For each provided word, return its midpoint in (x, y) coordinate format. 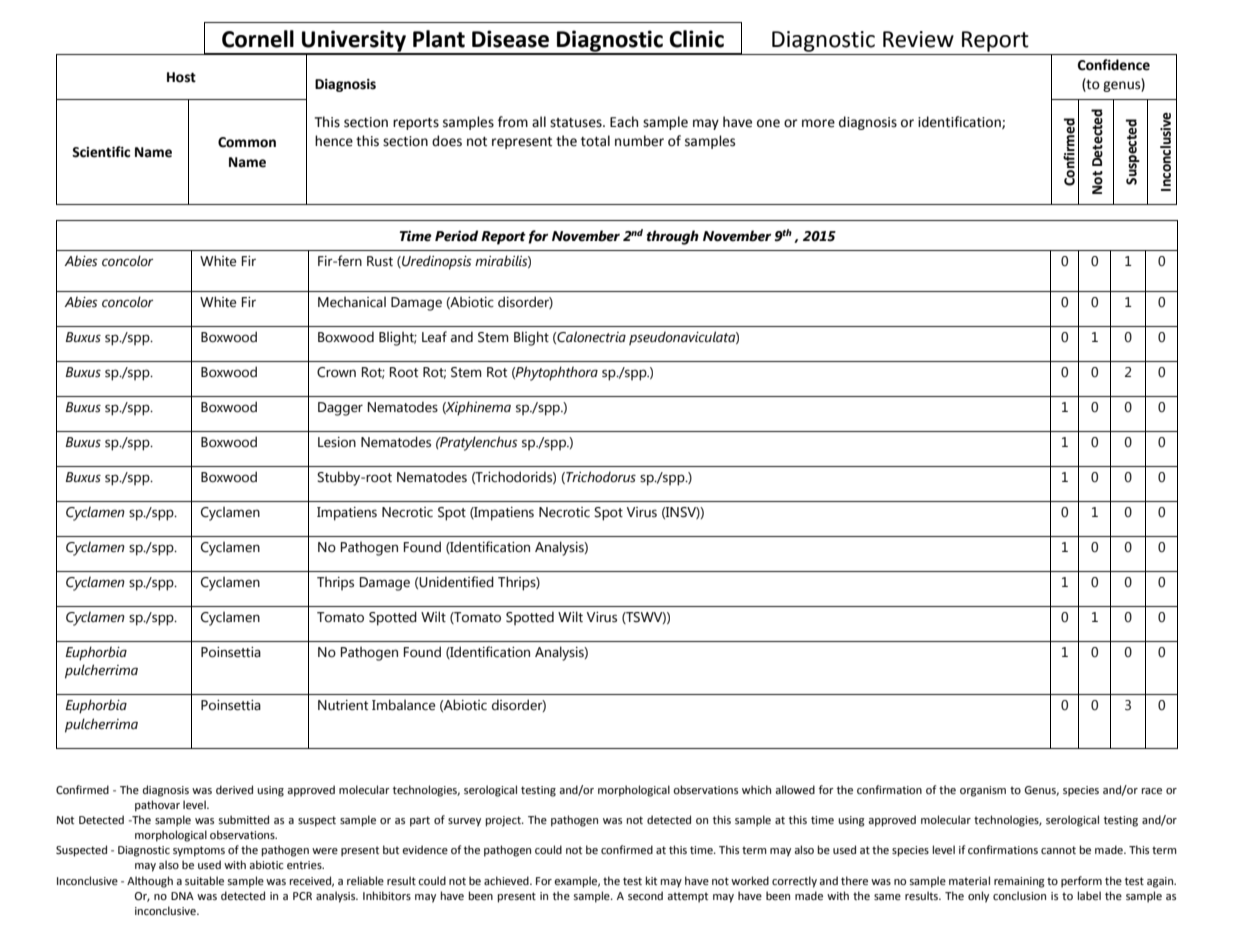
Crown (336, 372)
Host (181, 77)
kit (651, 880)
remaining (1019, 882)
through (673, 237)
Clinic (697, 39)
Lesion (337, 442)
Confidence (1114, 65)
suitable (204, 881)
